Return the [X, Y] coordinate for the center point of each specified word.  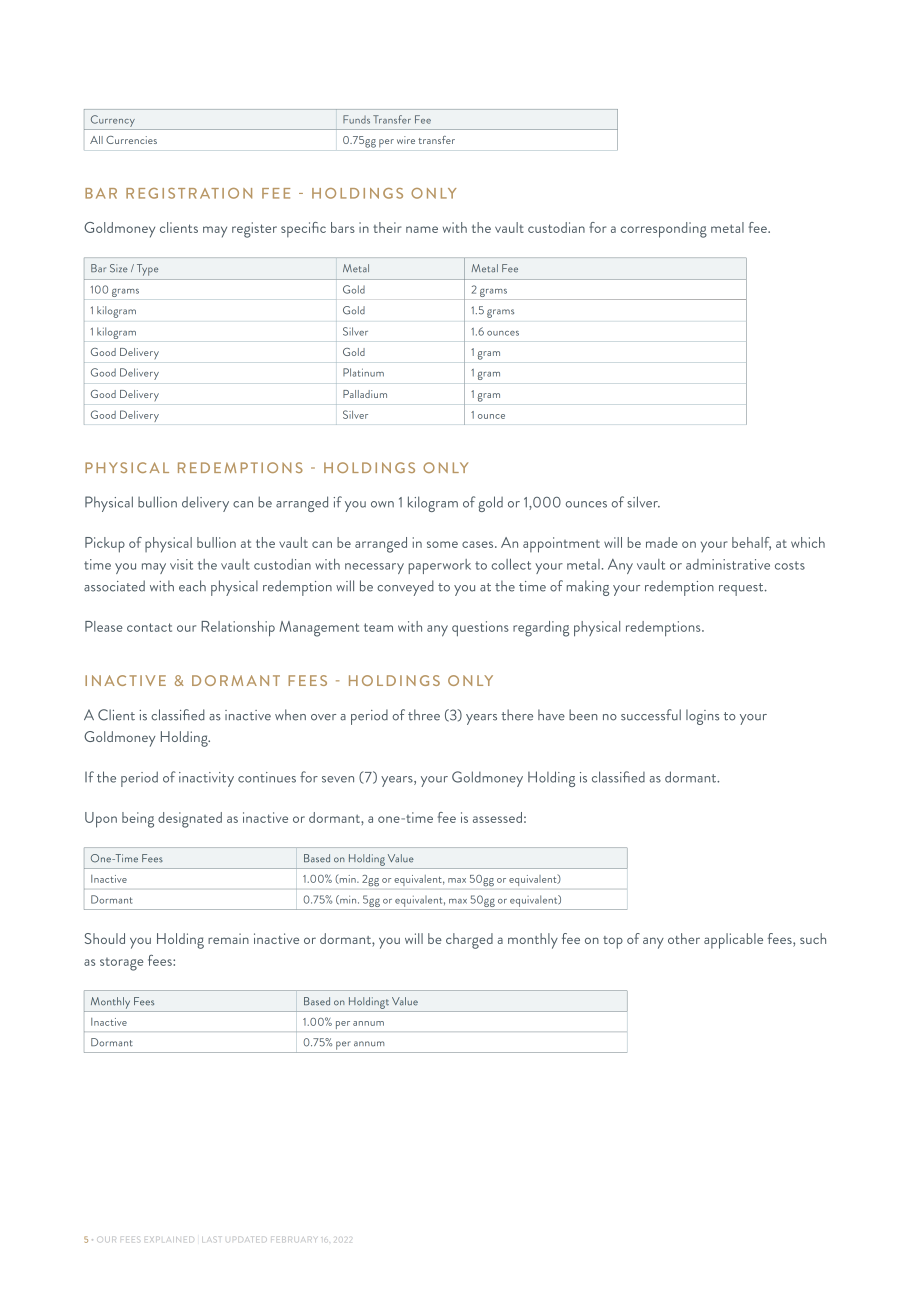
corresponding [664, 230]
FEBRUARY [293, 1239]
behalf [751, 543]
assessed [497, 817]
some [442, 544]
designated [190, 820]
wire [406, 140]
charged [469, 941]
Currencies [131, 140]
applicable [733, 941]
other [684, 938]
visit [181, 564]
